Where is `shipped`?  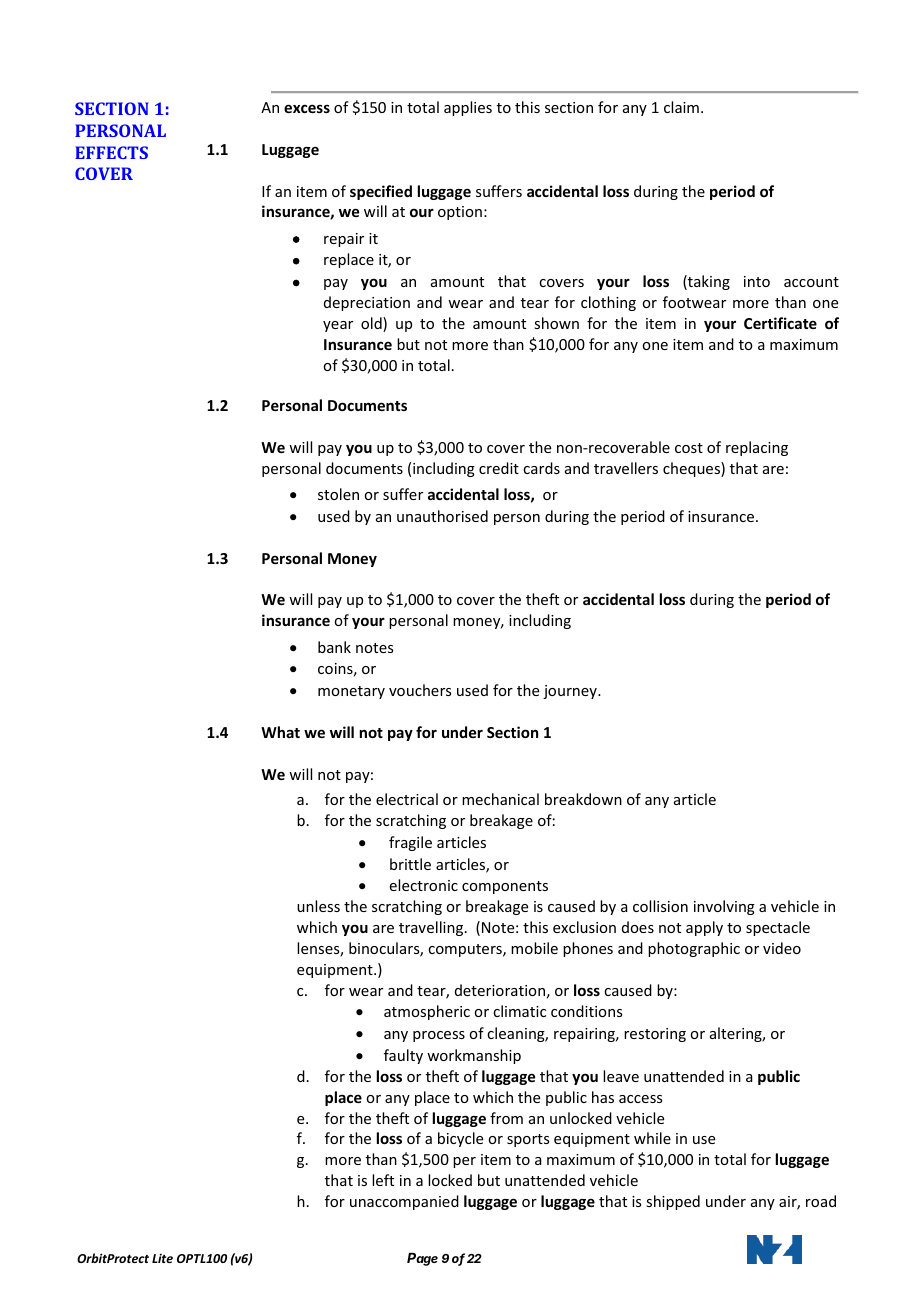
shipped is located at coordinates (673, 1202).
